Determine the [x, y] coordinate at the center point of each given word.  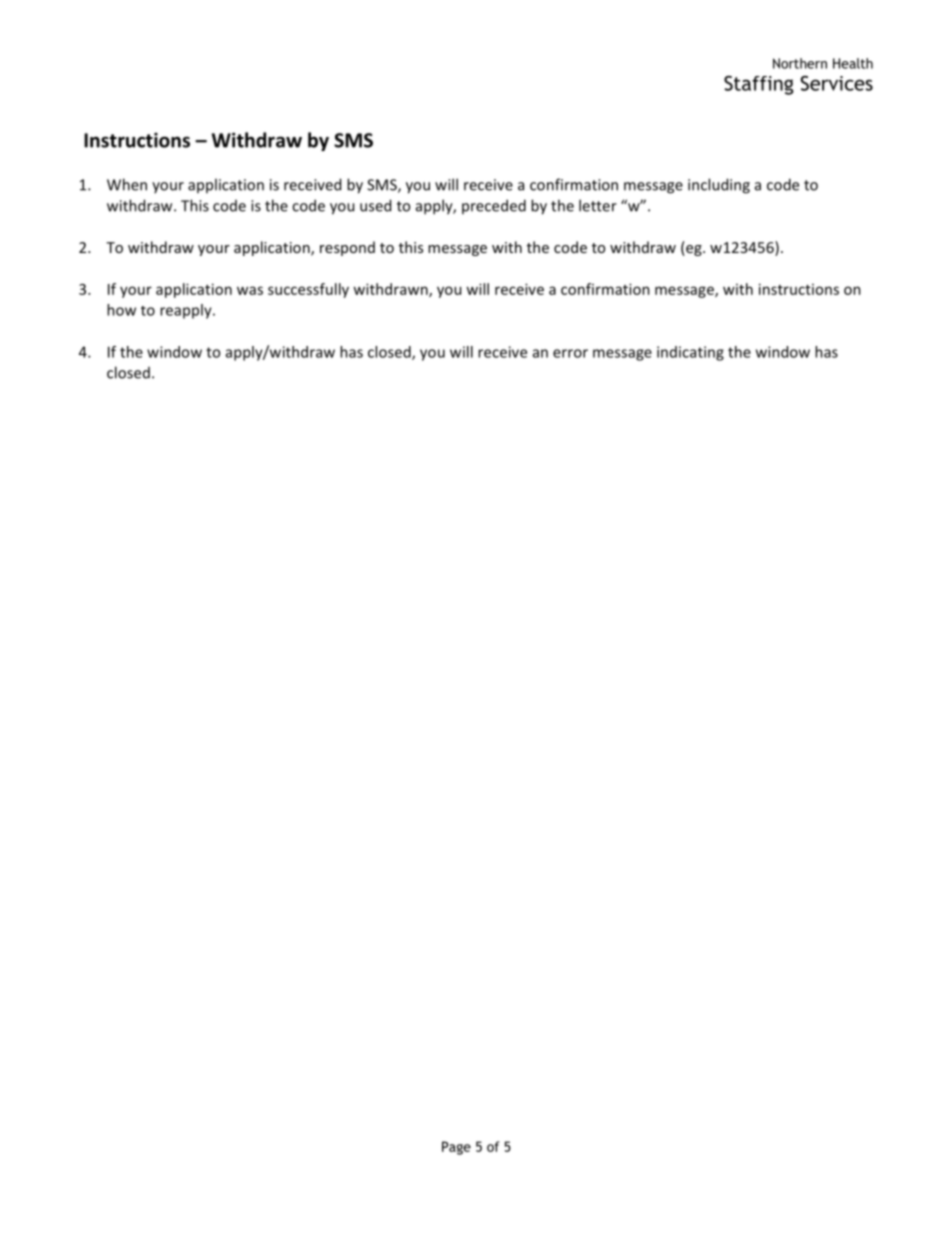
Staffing [759, 85]
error [570, 353]
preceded [494, 206]
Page [456, 1148]
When [127, 184]
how [121, 310]
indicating [690, 353]
